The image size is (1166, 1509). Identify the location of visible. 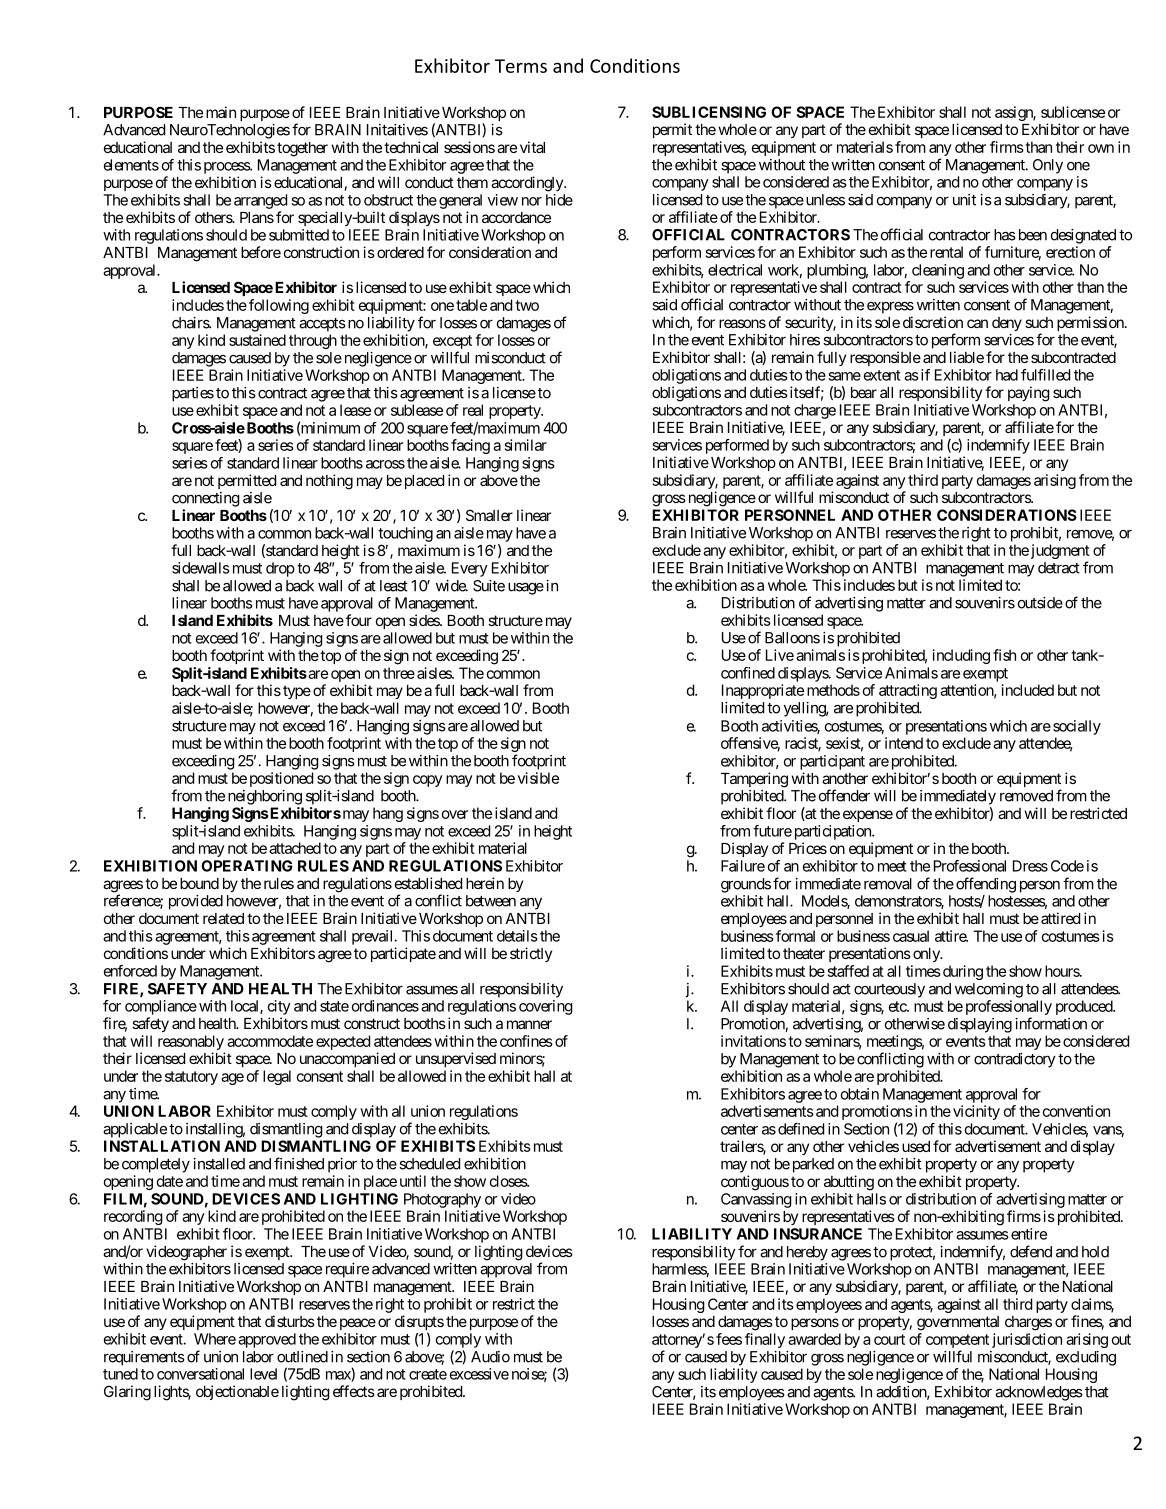
(538, 778).
